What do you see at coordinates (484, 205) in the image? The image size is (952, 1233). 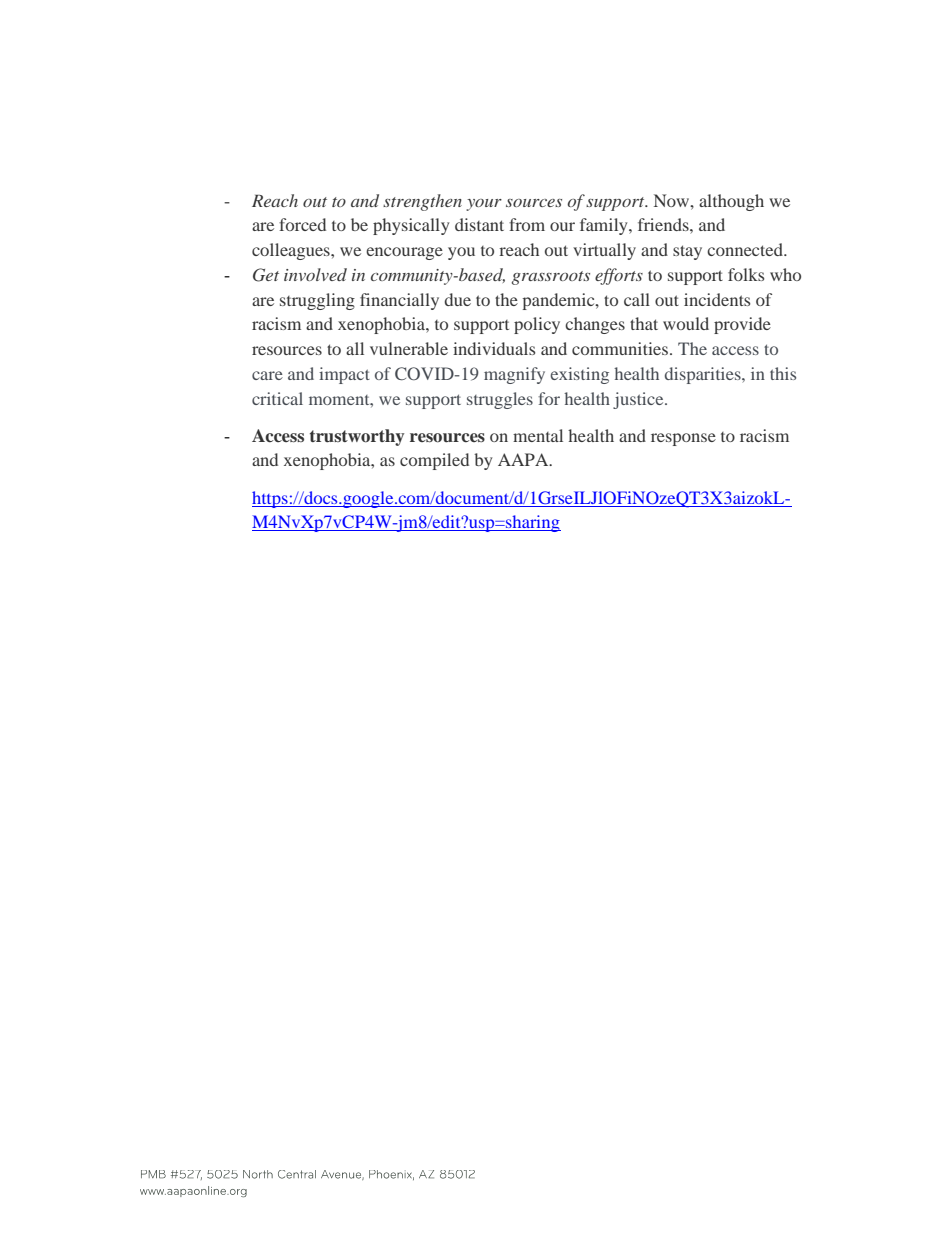 I see `your` at bounding box center [484, 205].
